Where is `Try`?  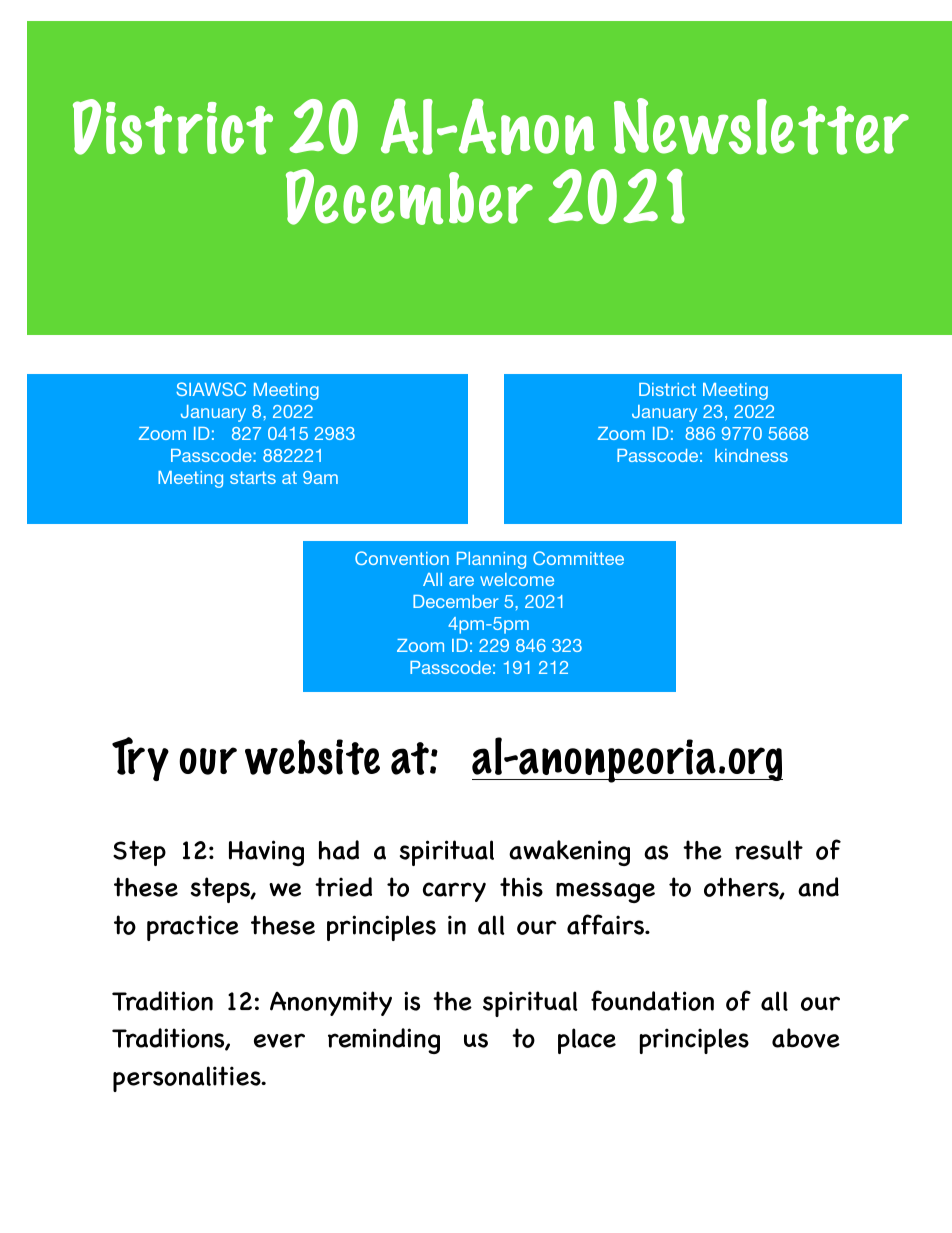 Try is located at coordinates (140, 759).
